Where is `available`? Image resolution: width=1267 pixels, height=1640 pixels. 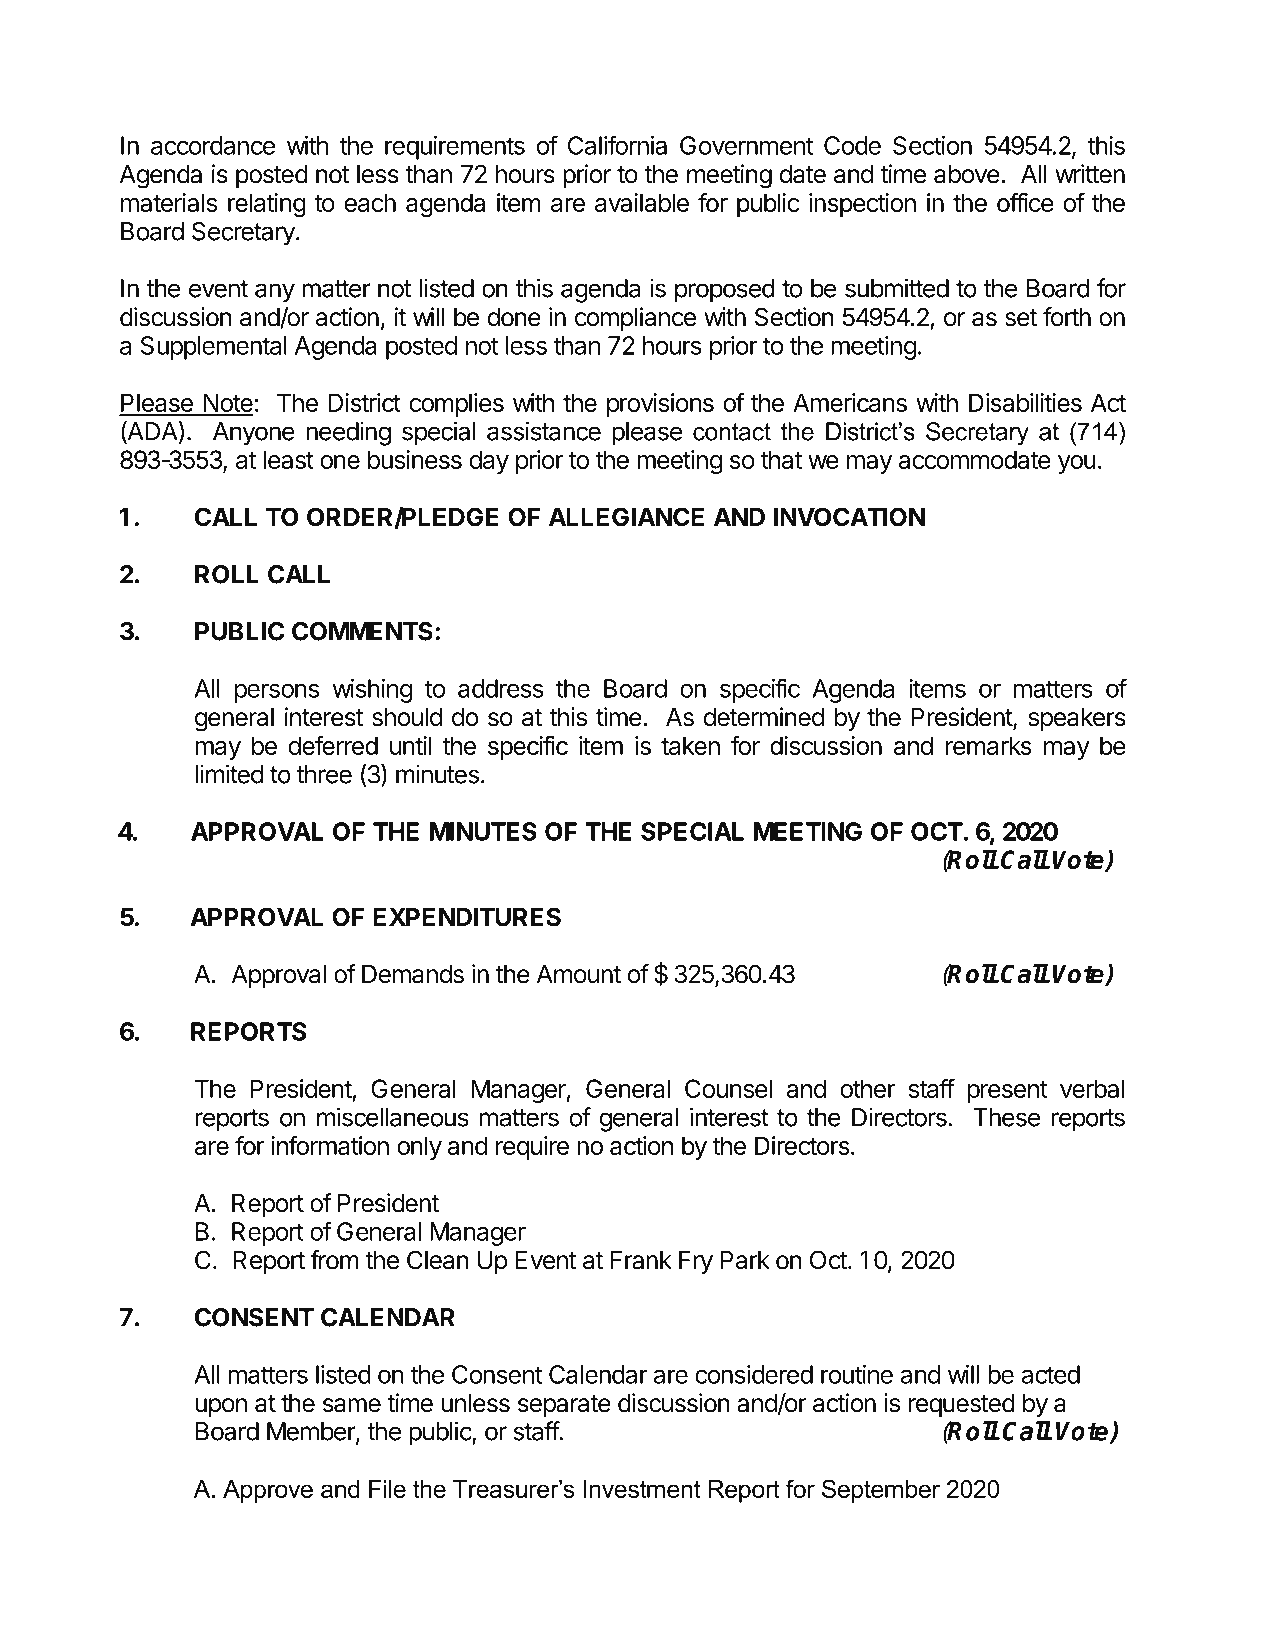
available is located at coordinates (642, 202).
